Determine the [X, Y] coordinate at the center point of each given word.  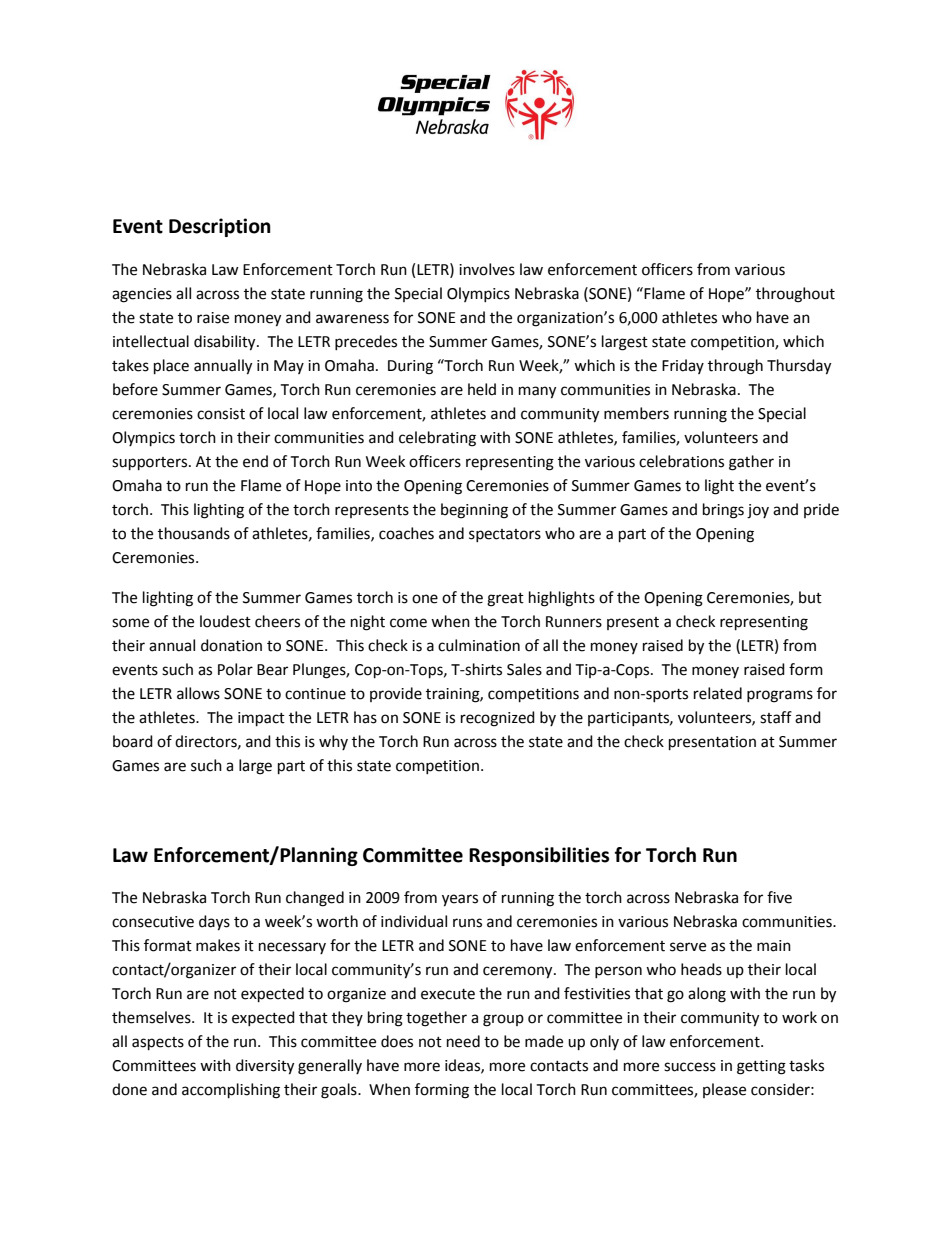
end [255, 461]
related [718, 693]
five [779, 897]
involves [487, 269]
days [214, 923]
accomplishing [231, 1091]
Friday [683, 366]
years [460, 900]
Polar [235, 669]
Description [220, 227]
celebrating [437, 439]
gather [751, 463]
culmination [479, 645]
